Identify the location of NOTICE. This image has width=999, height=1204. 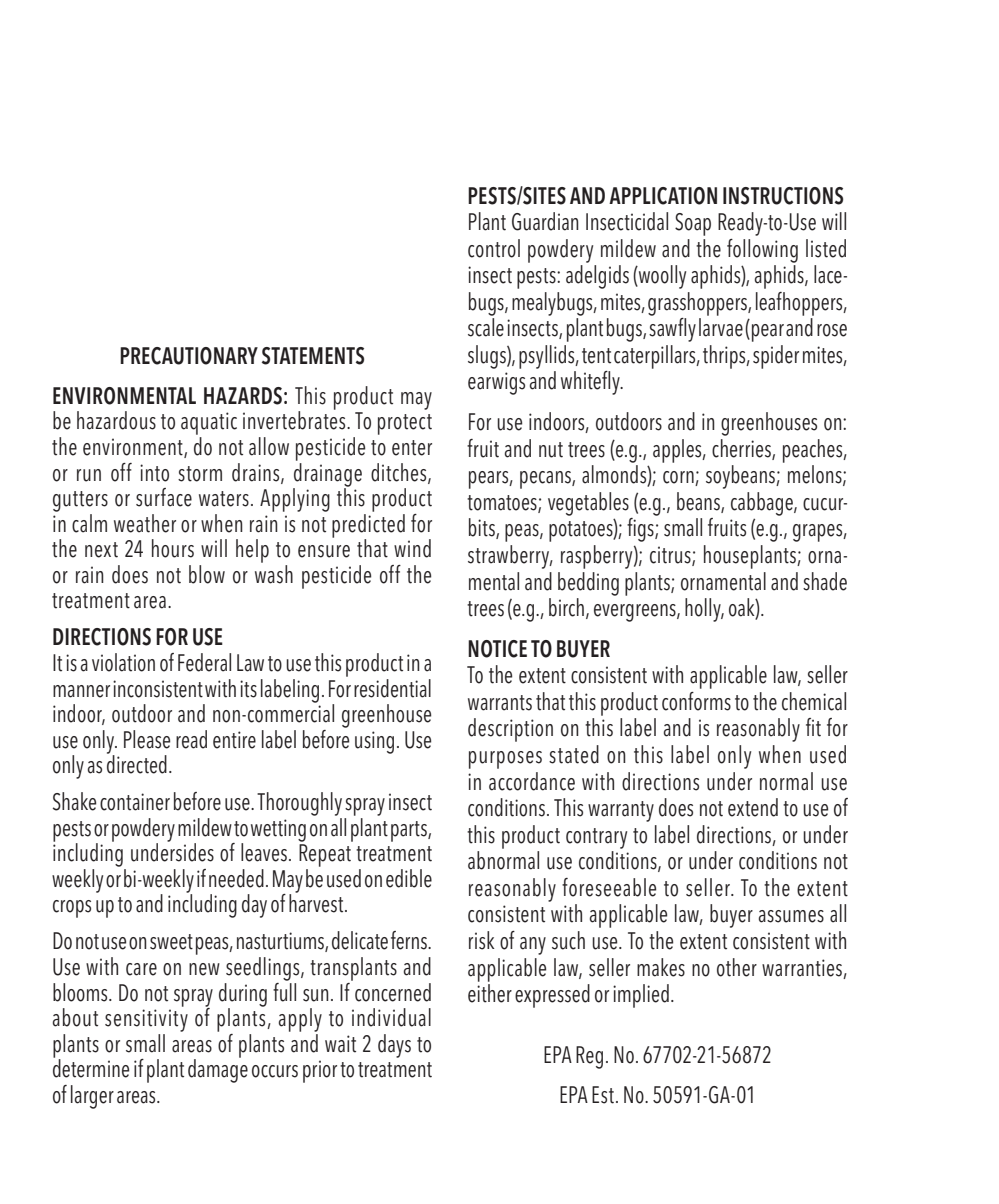
(497, 649).
